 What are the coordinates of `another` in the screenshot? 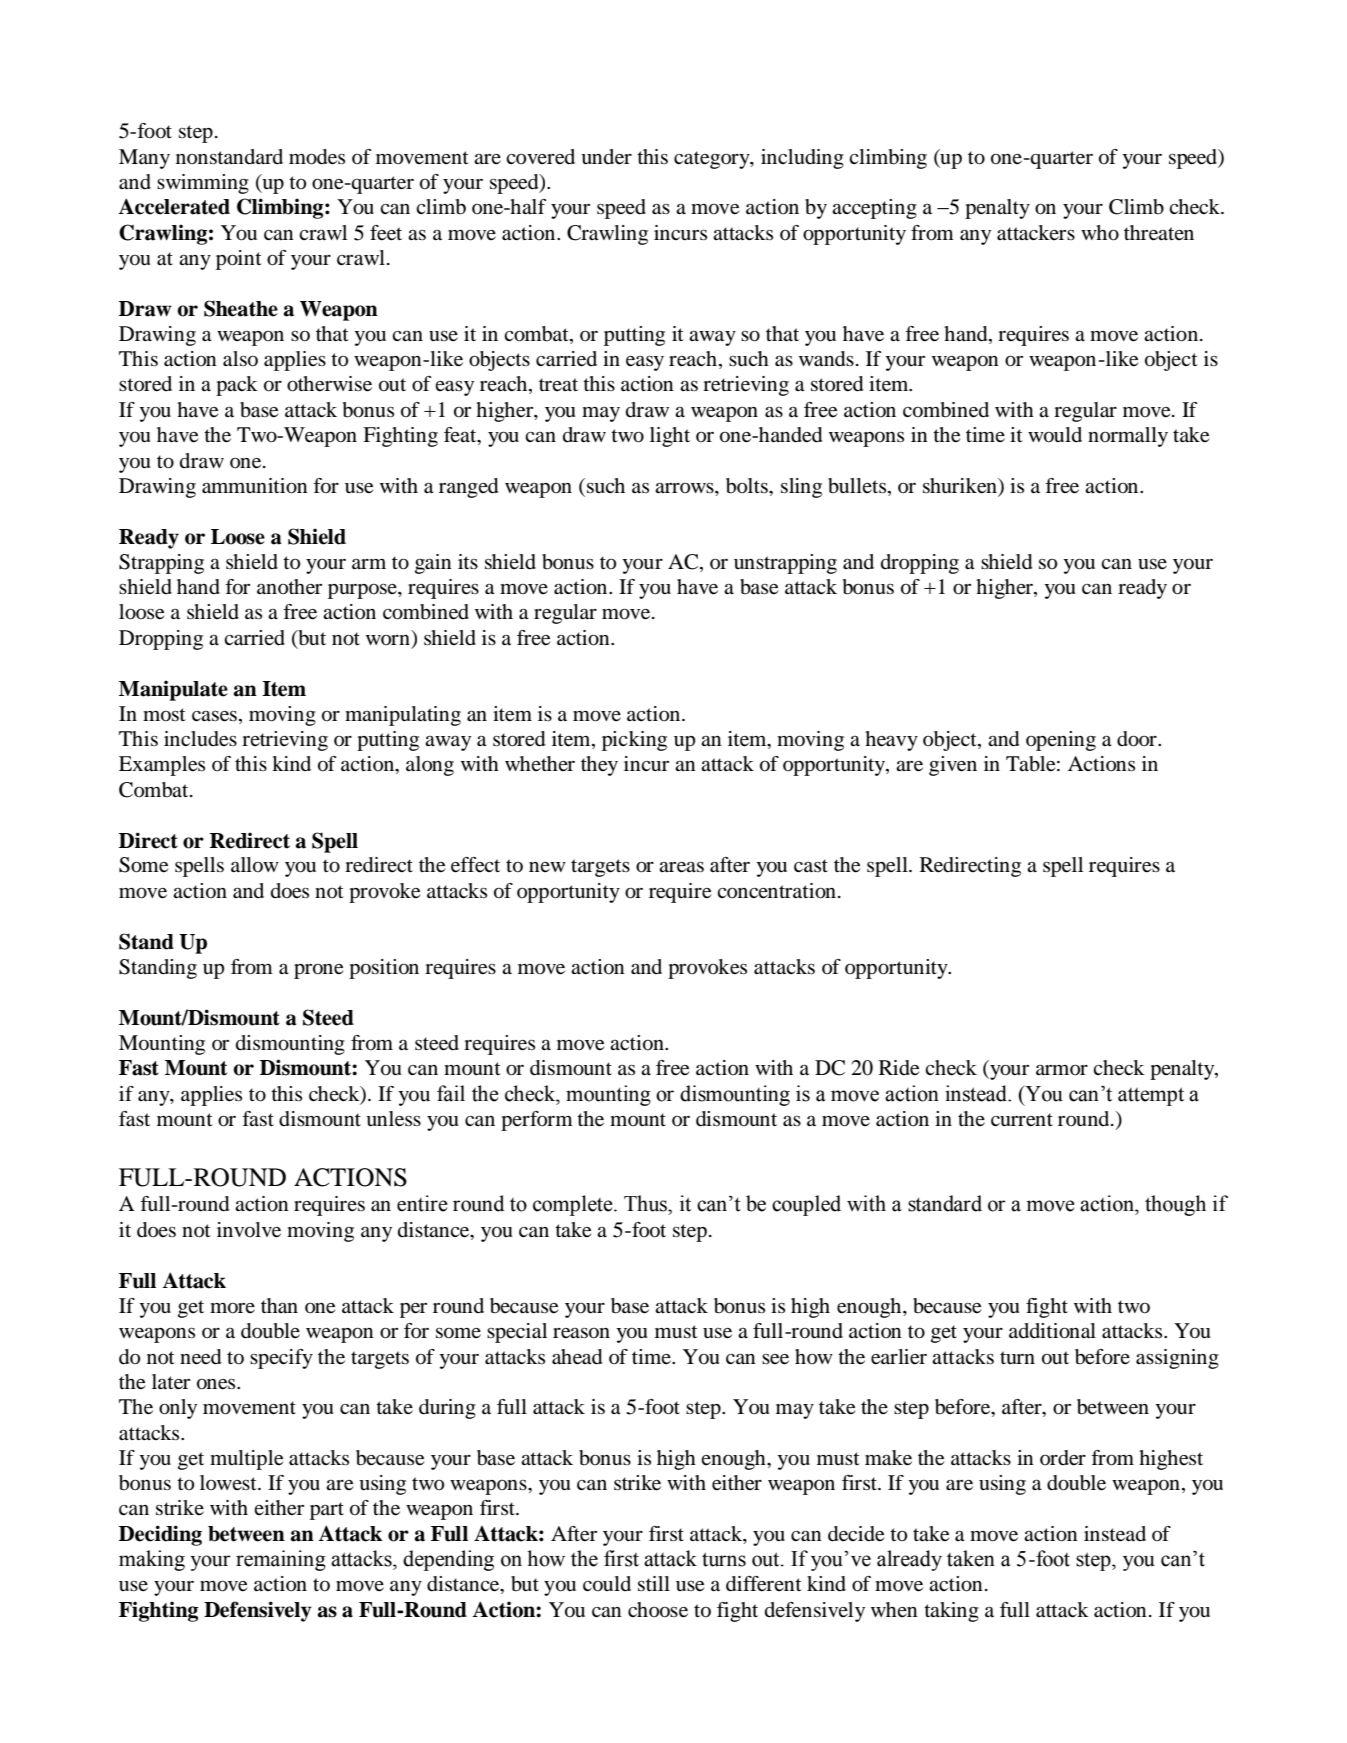 It's located at (289, 587).
